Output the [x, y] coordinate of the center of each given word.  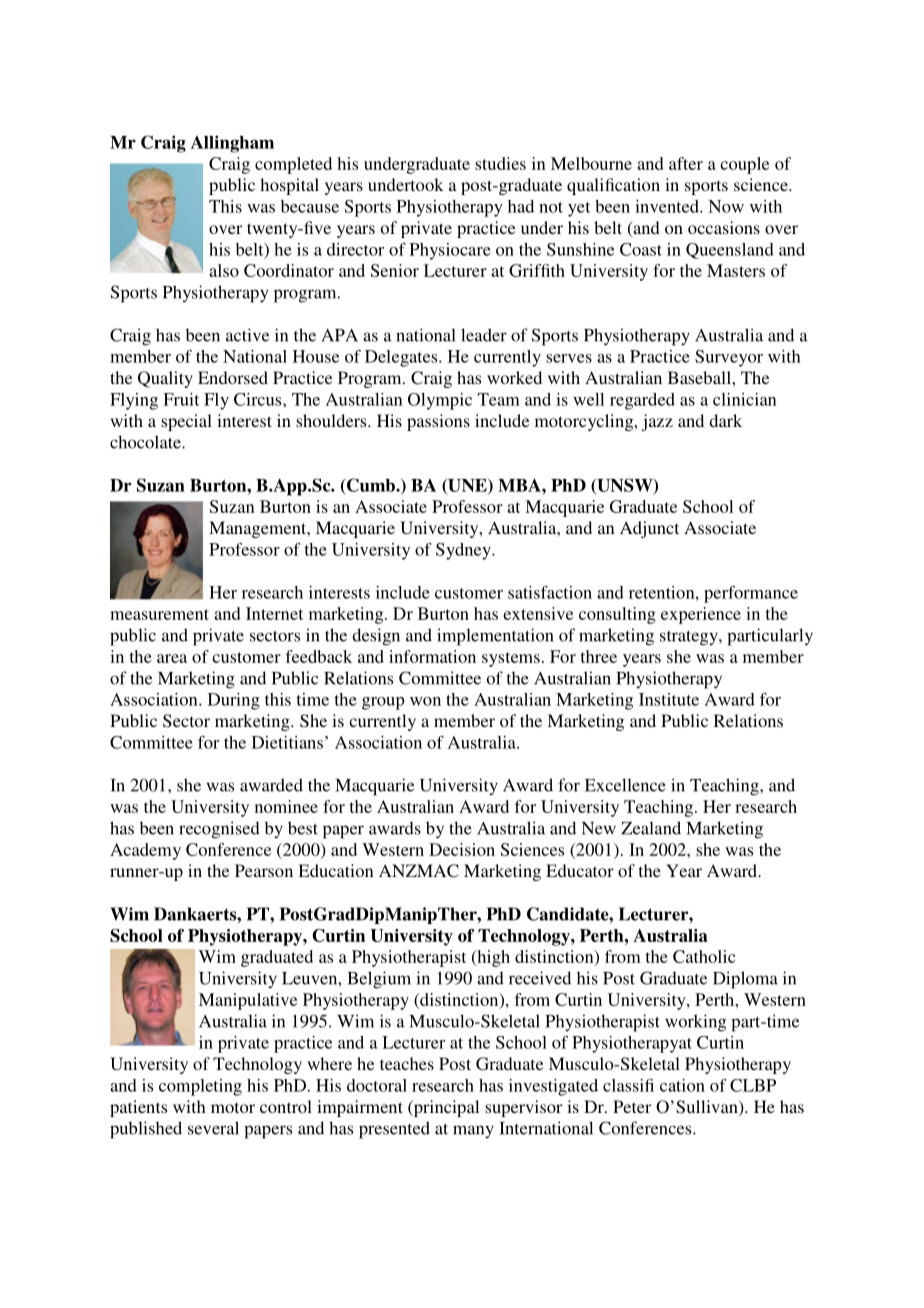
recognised [219, 830]
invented [668, 206]
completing [200, 1087]
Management [259, 529]
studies [500, 163]
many [473, 1131]
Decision [462, 849]
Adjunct [649, 529]
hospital [289, 186]
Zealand [651, 828]
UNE [467, 486]
